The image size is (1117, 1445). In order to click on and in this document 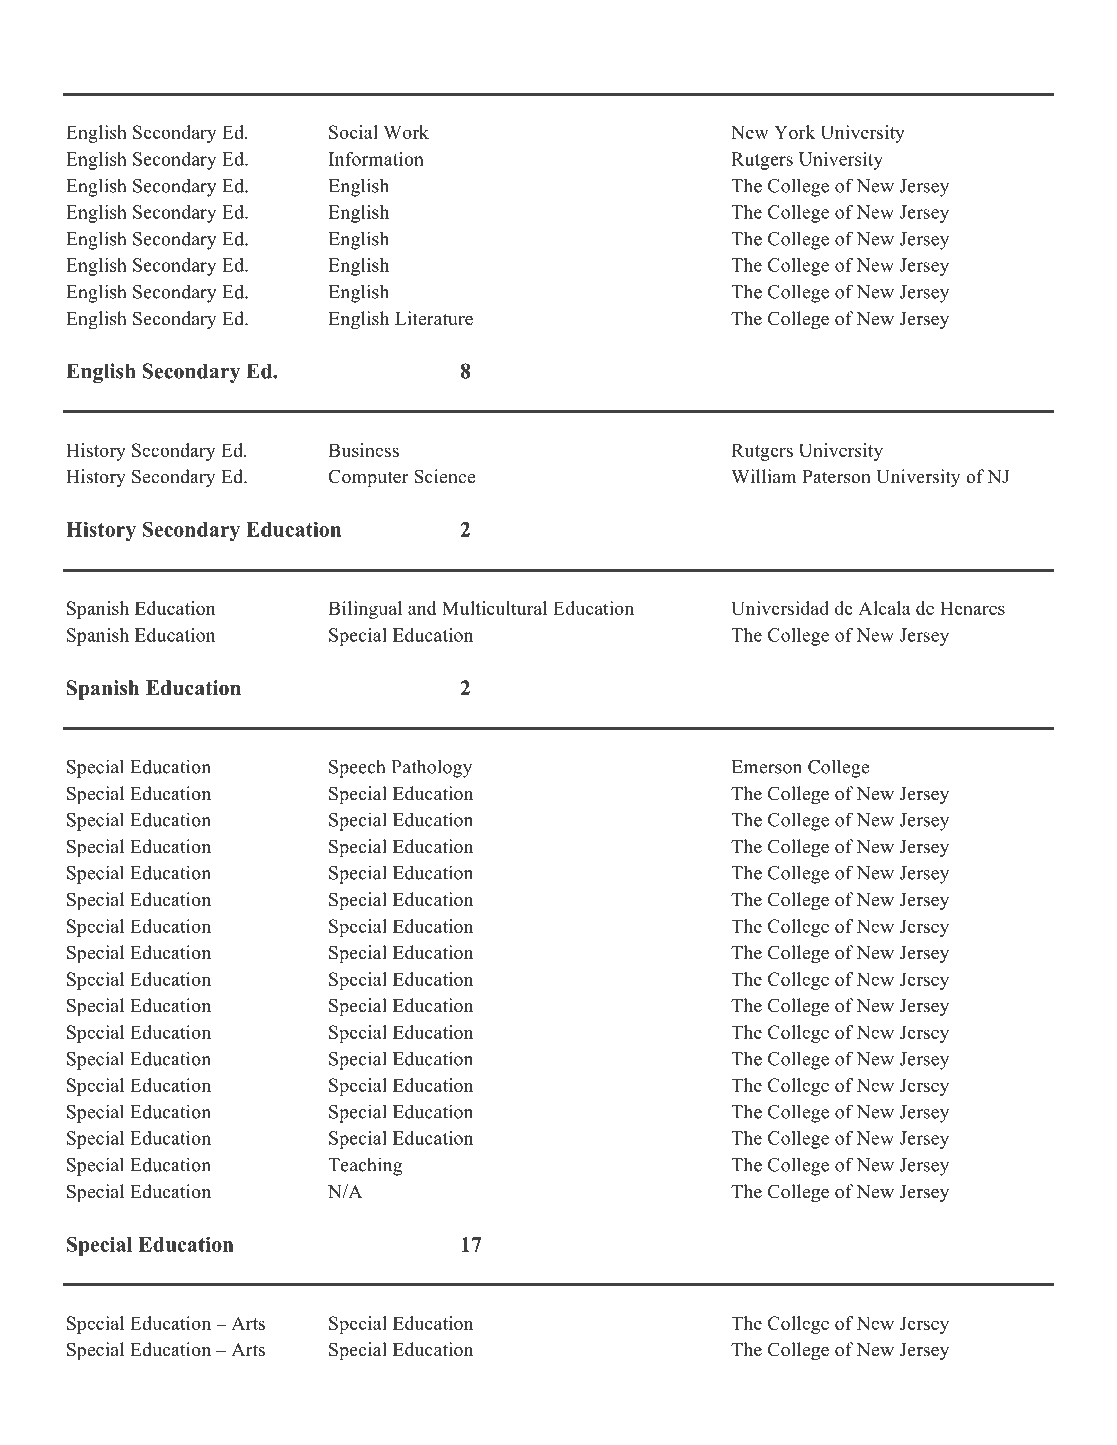, I will do `click(422, 608)`.
